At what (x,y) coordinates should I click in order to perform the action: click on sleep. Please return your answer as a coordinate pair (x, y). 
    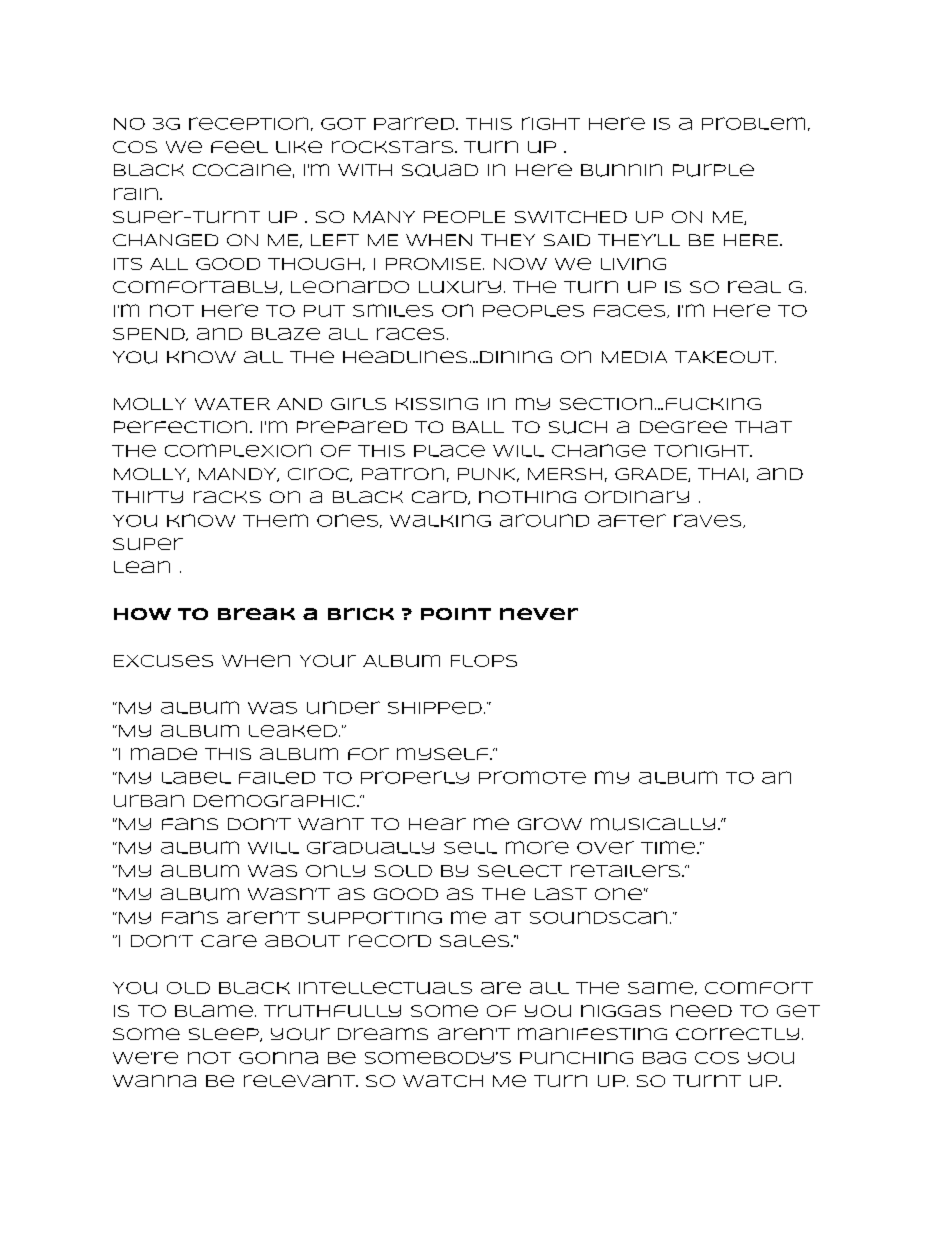
    Looking at the image, I should click on (225, 1035).
